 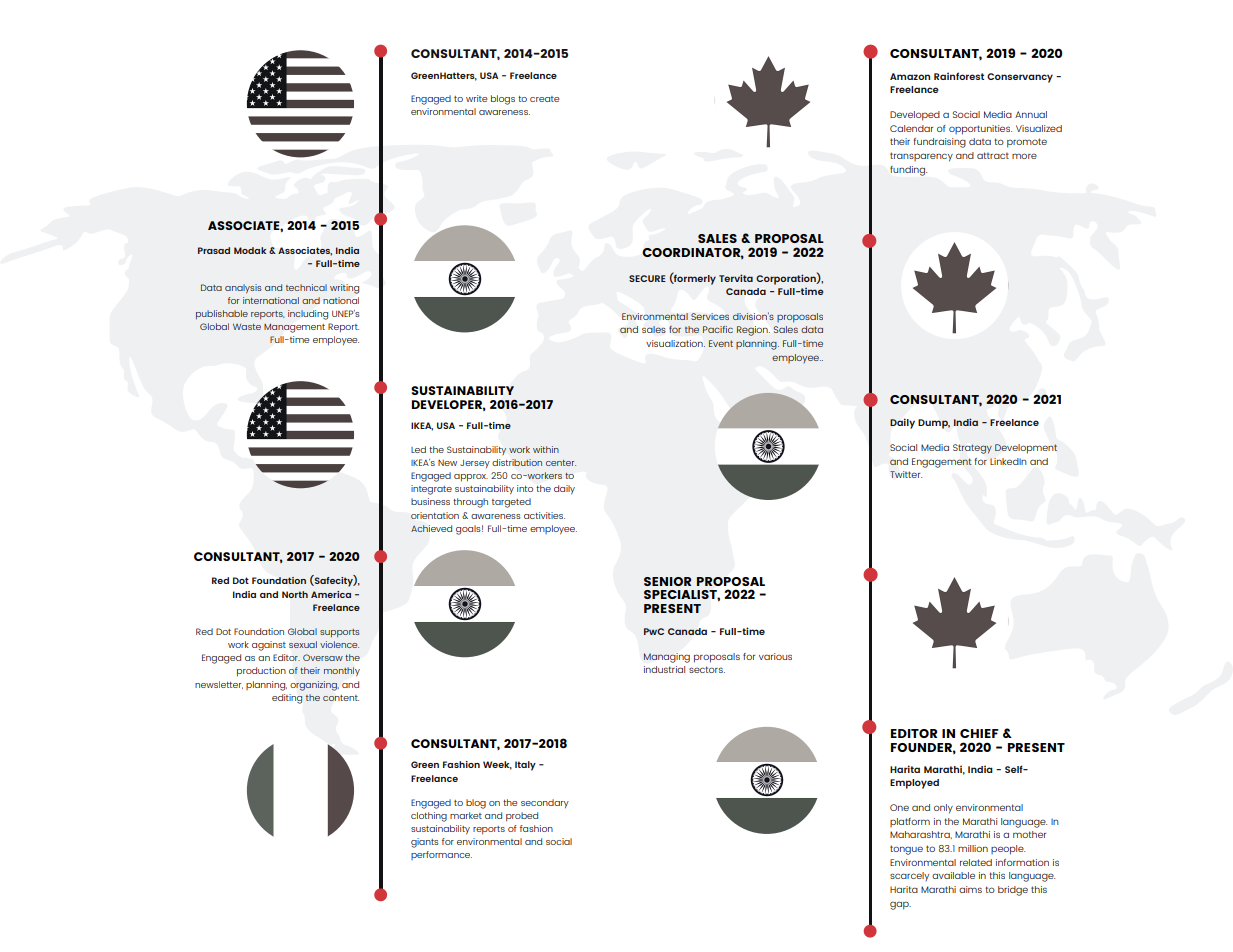 I want to click on technical, so click(x=306, y=287).
